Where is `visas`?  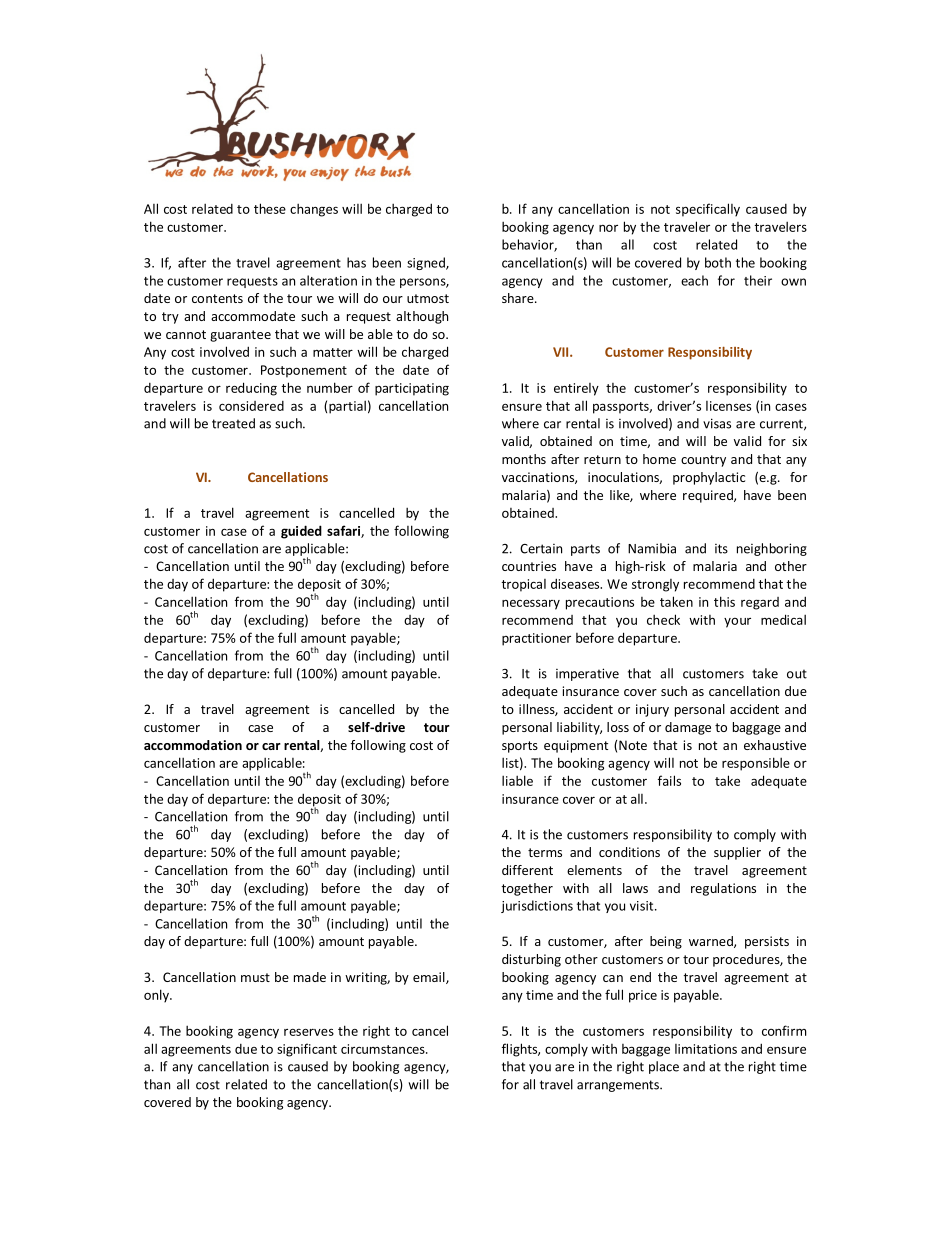 visas is located at coordinates (717, 423).
